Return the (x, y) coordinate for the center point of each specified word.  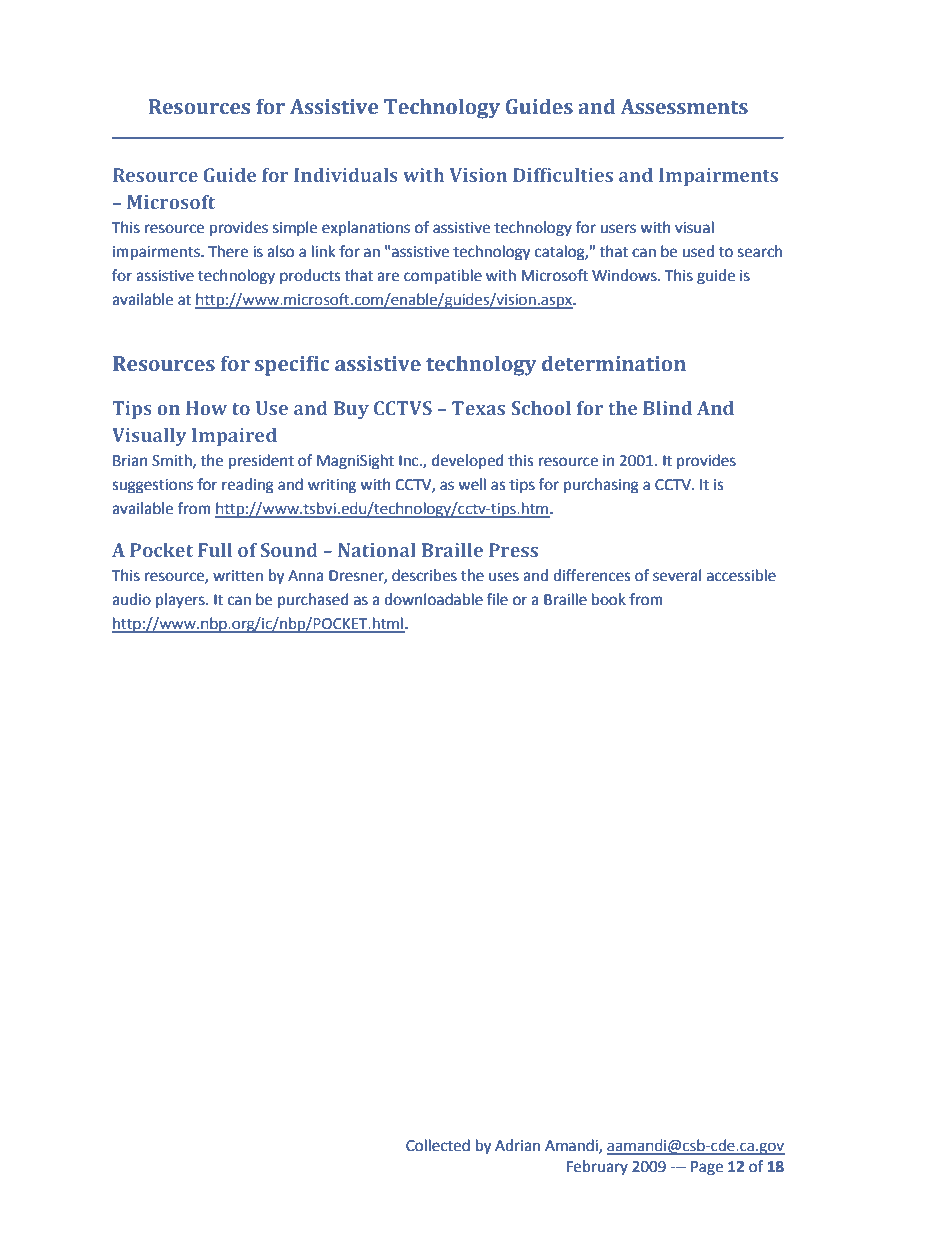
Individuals (346, 175)
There (228, 251)
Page (707, 1168)
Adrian (517, 1145)
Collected (438, 1145)
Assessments (684, 107)
